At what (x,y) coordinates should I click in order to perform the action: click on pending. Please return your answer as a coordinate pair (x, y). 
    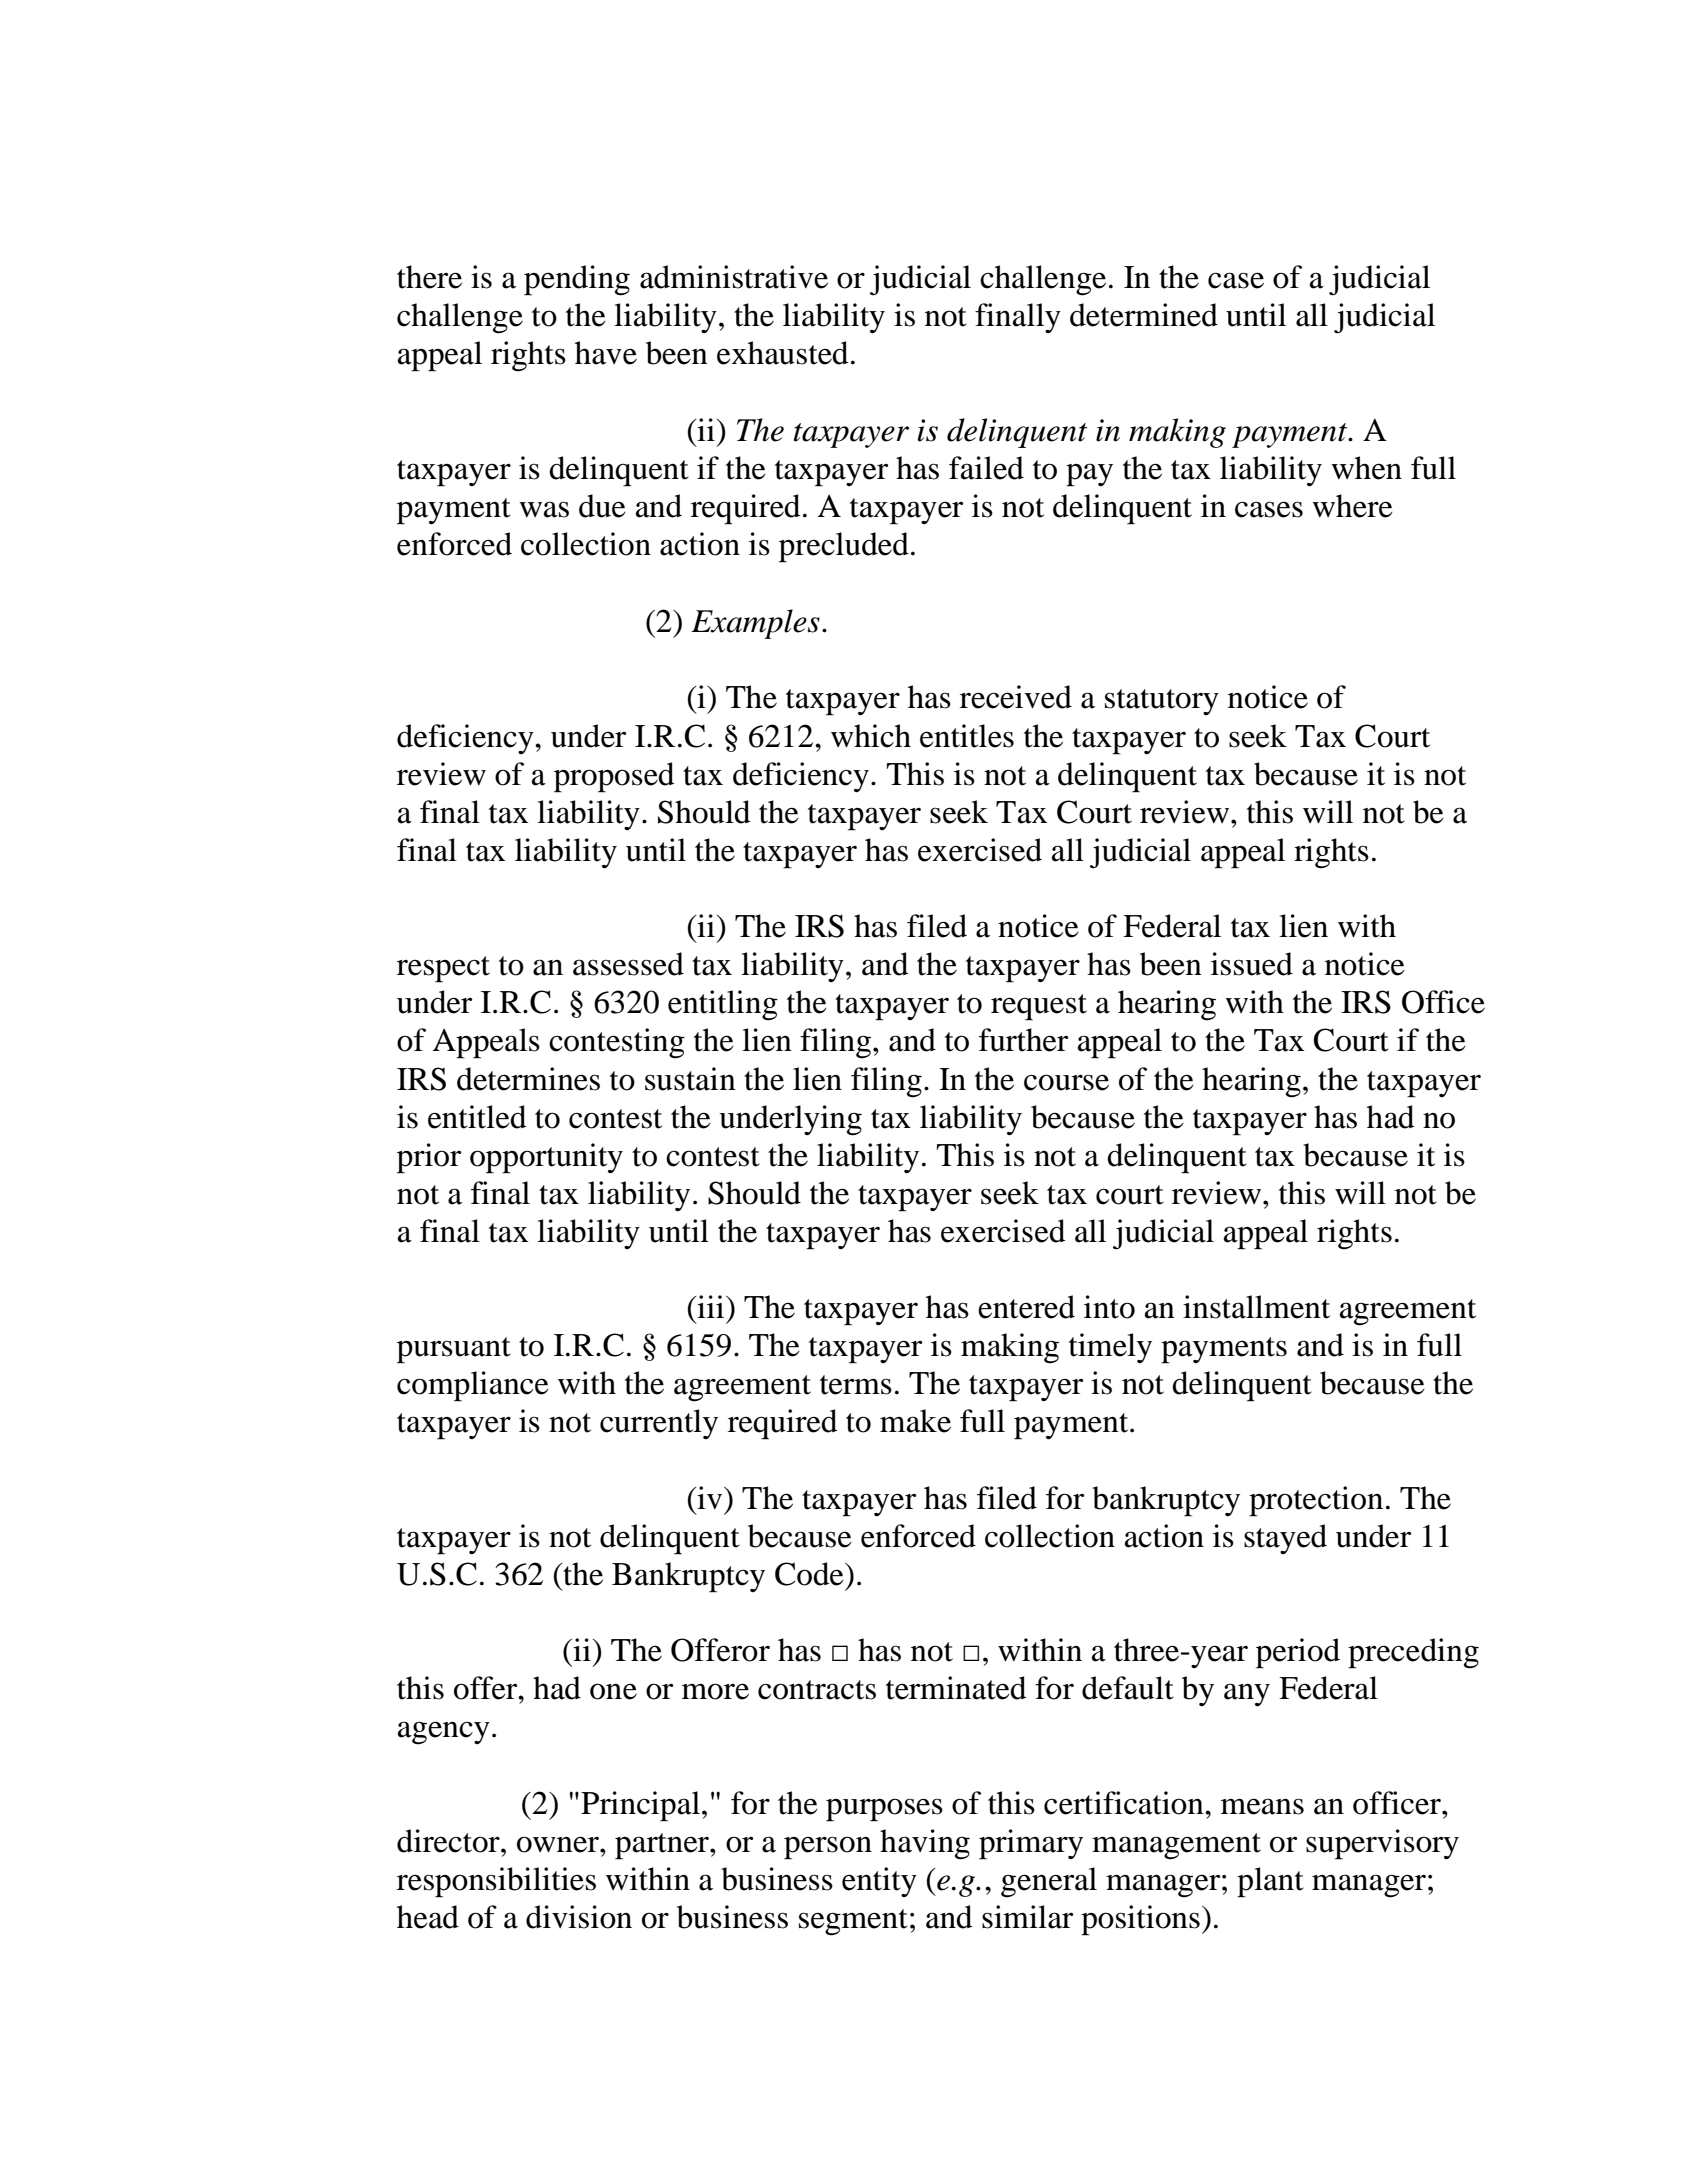
    Looking at the image, I should click on (577, 280).
